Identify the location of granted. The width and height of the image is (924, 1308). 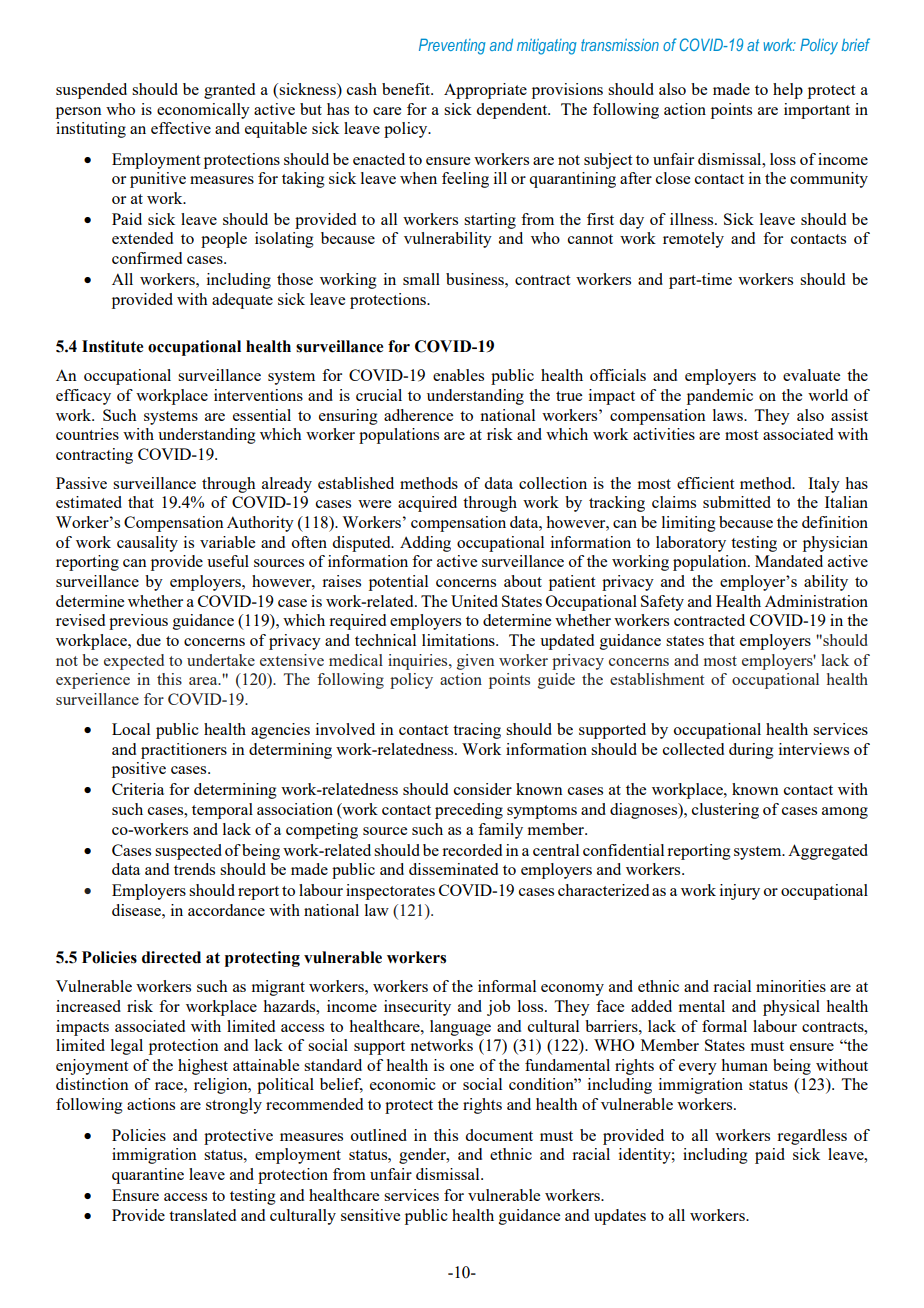
(229, 91).
